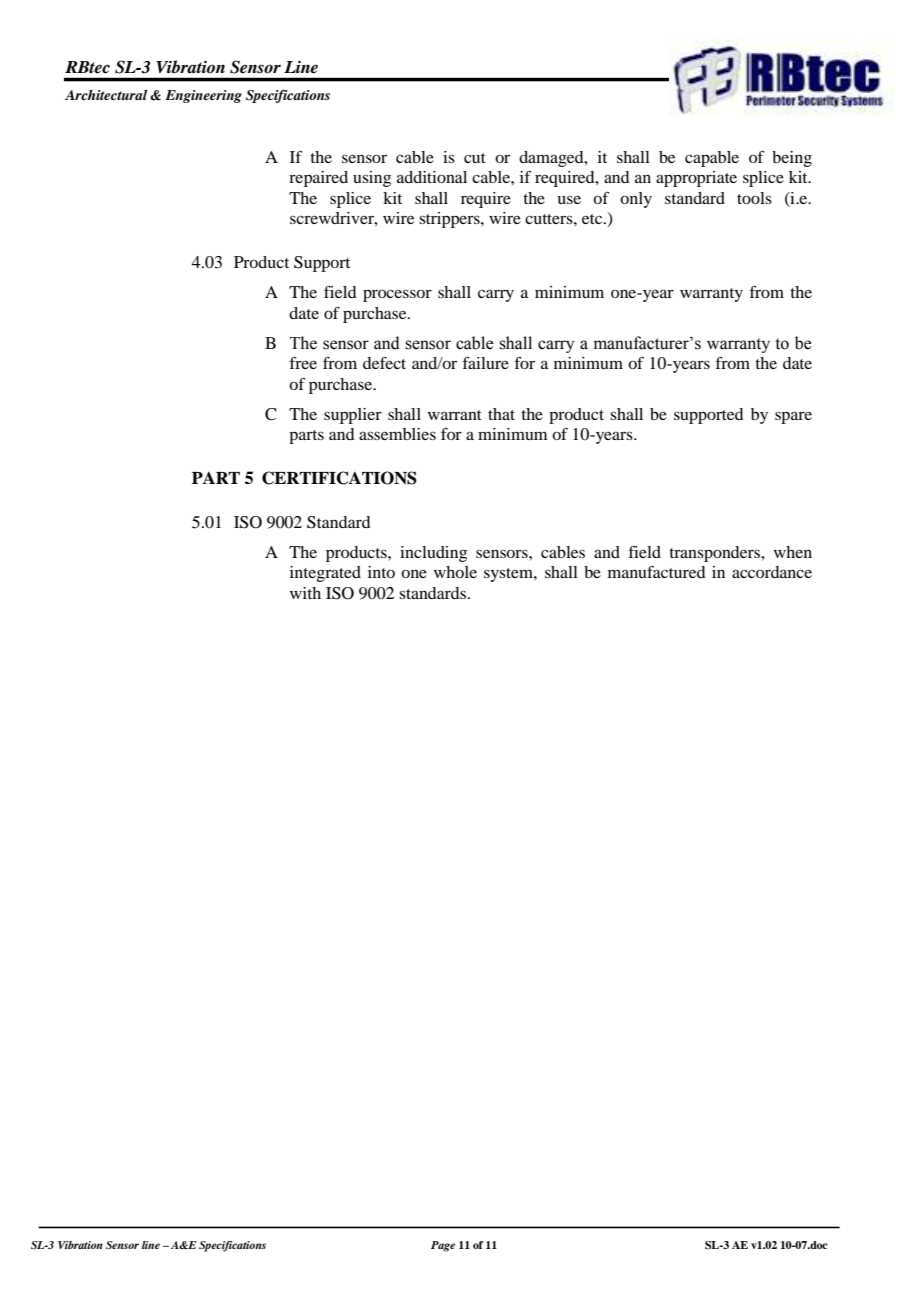 This screenshot has height=1308, width=924. Describe the element at coordinates (203, 96) in the screenshot. I see `Engineering` at that location.
